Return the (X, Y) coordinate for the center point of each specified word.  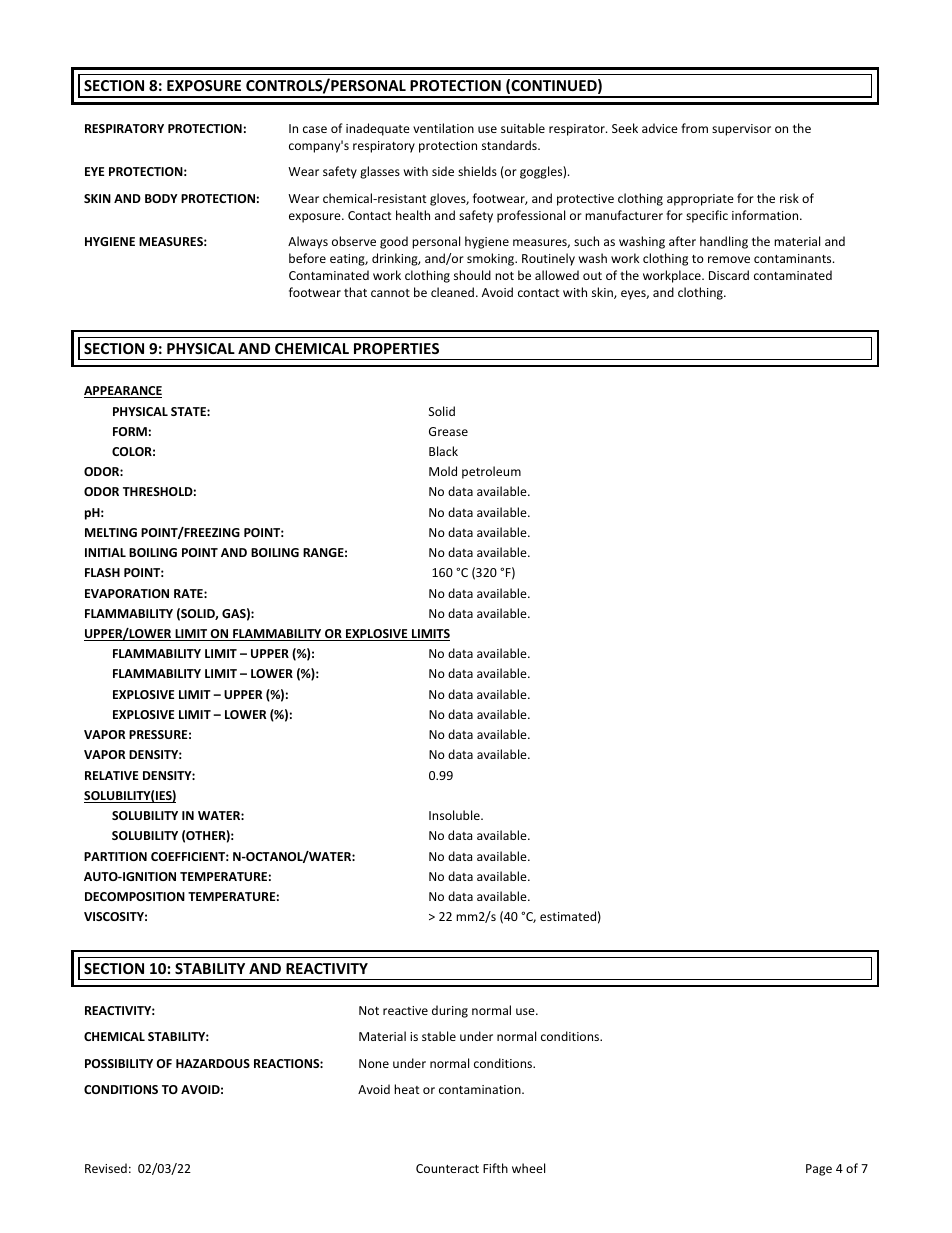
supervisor (741, 130)
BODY (161, 198)
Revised (106, 1168)
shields (477, 171)
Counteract (447, 1168)
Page (819, 1170)
